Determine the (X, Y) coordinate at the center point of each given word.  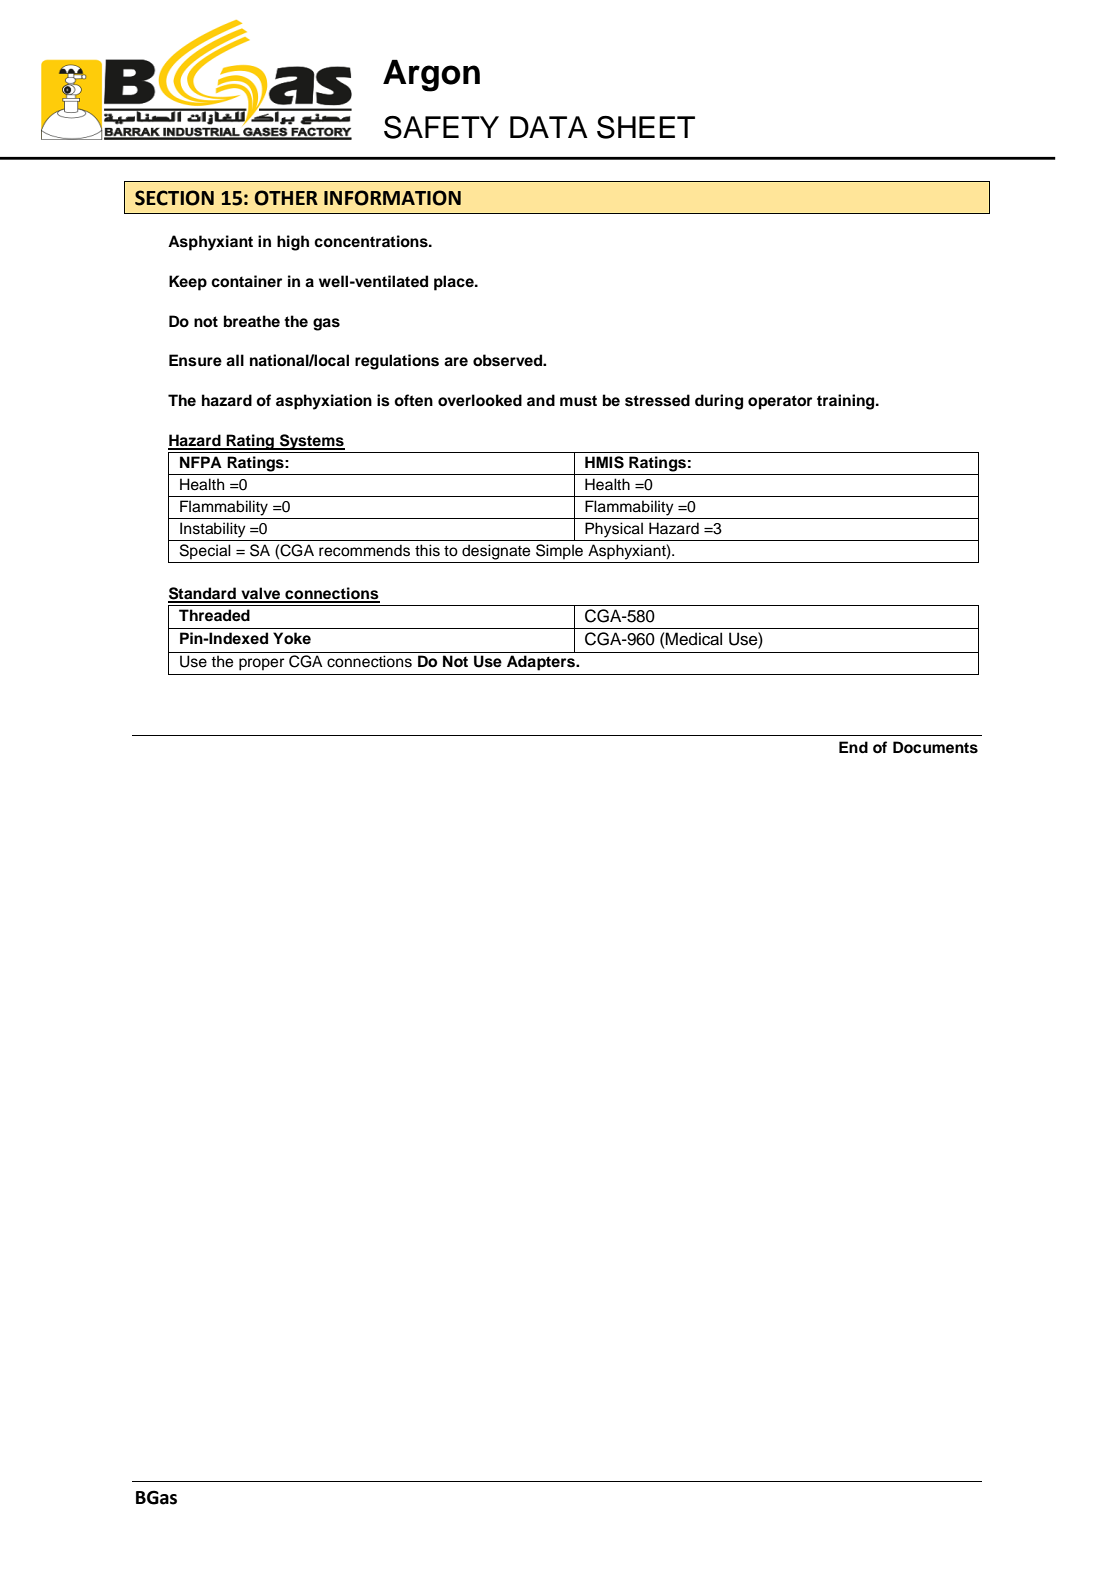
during (719, 402)
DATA (549, 127)
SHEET (646, 127)
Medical (693, 639)
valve (261, 594)
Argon (431, 75)
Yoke (292, 638)
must (578, 401)
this (427, 550)
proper (261, 664)
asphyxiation (324, 402)
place (455, 283)
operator (780, 402)
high (293, 243)
